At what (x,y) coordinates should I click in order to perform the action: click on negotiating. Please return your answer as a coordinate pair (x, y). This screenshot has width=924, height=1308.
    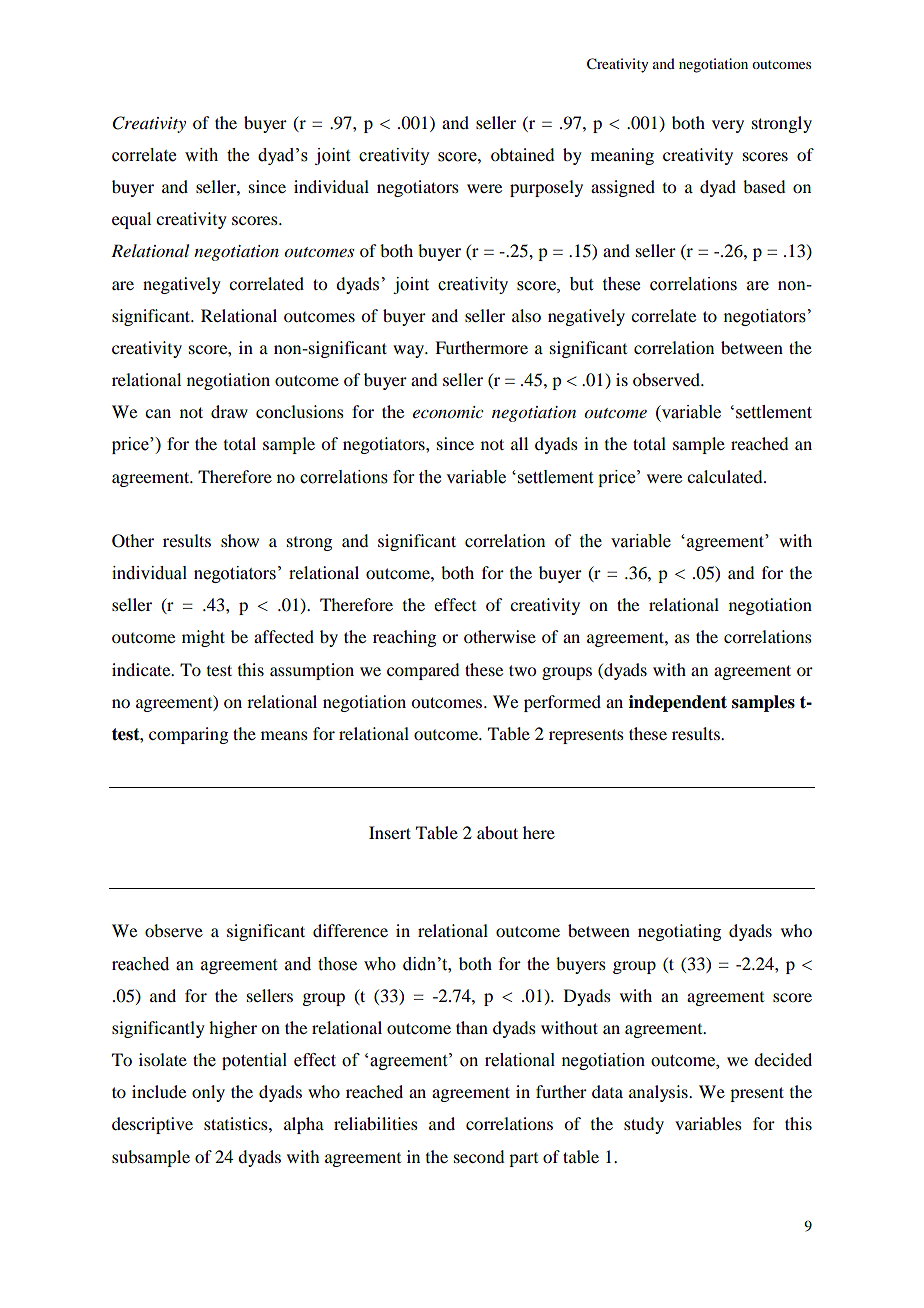
    Looking at the image, I should click on (679, 932).
